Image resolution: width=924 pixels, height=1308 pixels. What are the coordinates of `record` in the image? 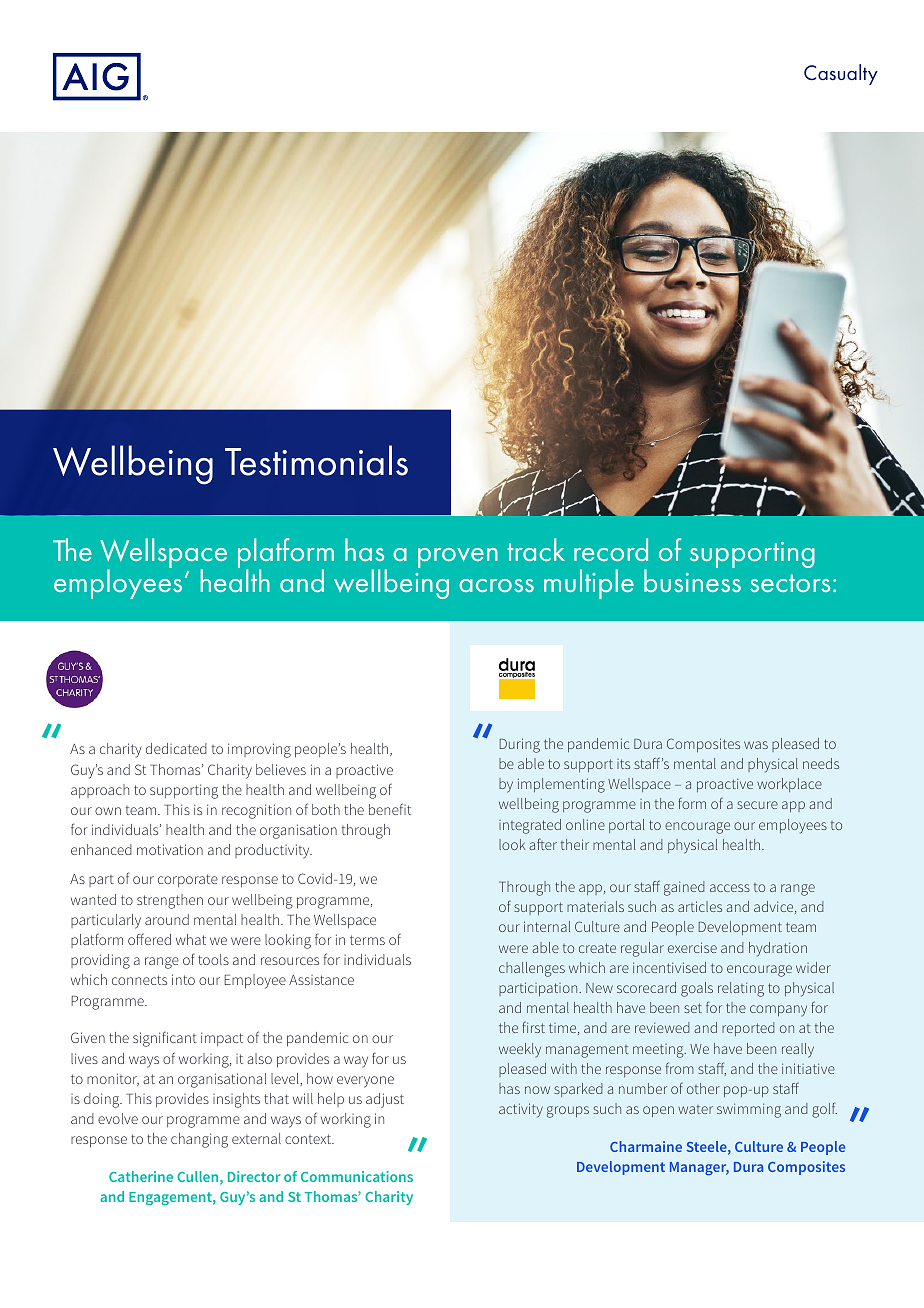 It's located at (611, 549).
